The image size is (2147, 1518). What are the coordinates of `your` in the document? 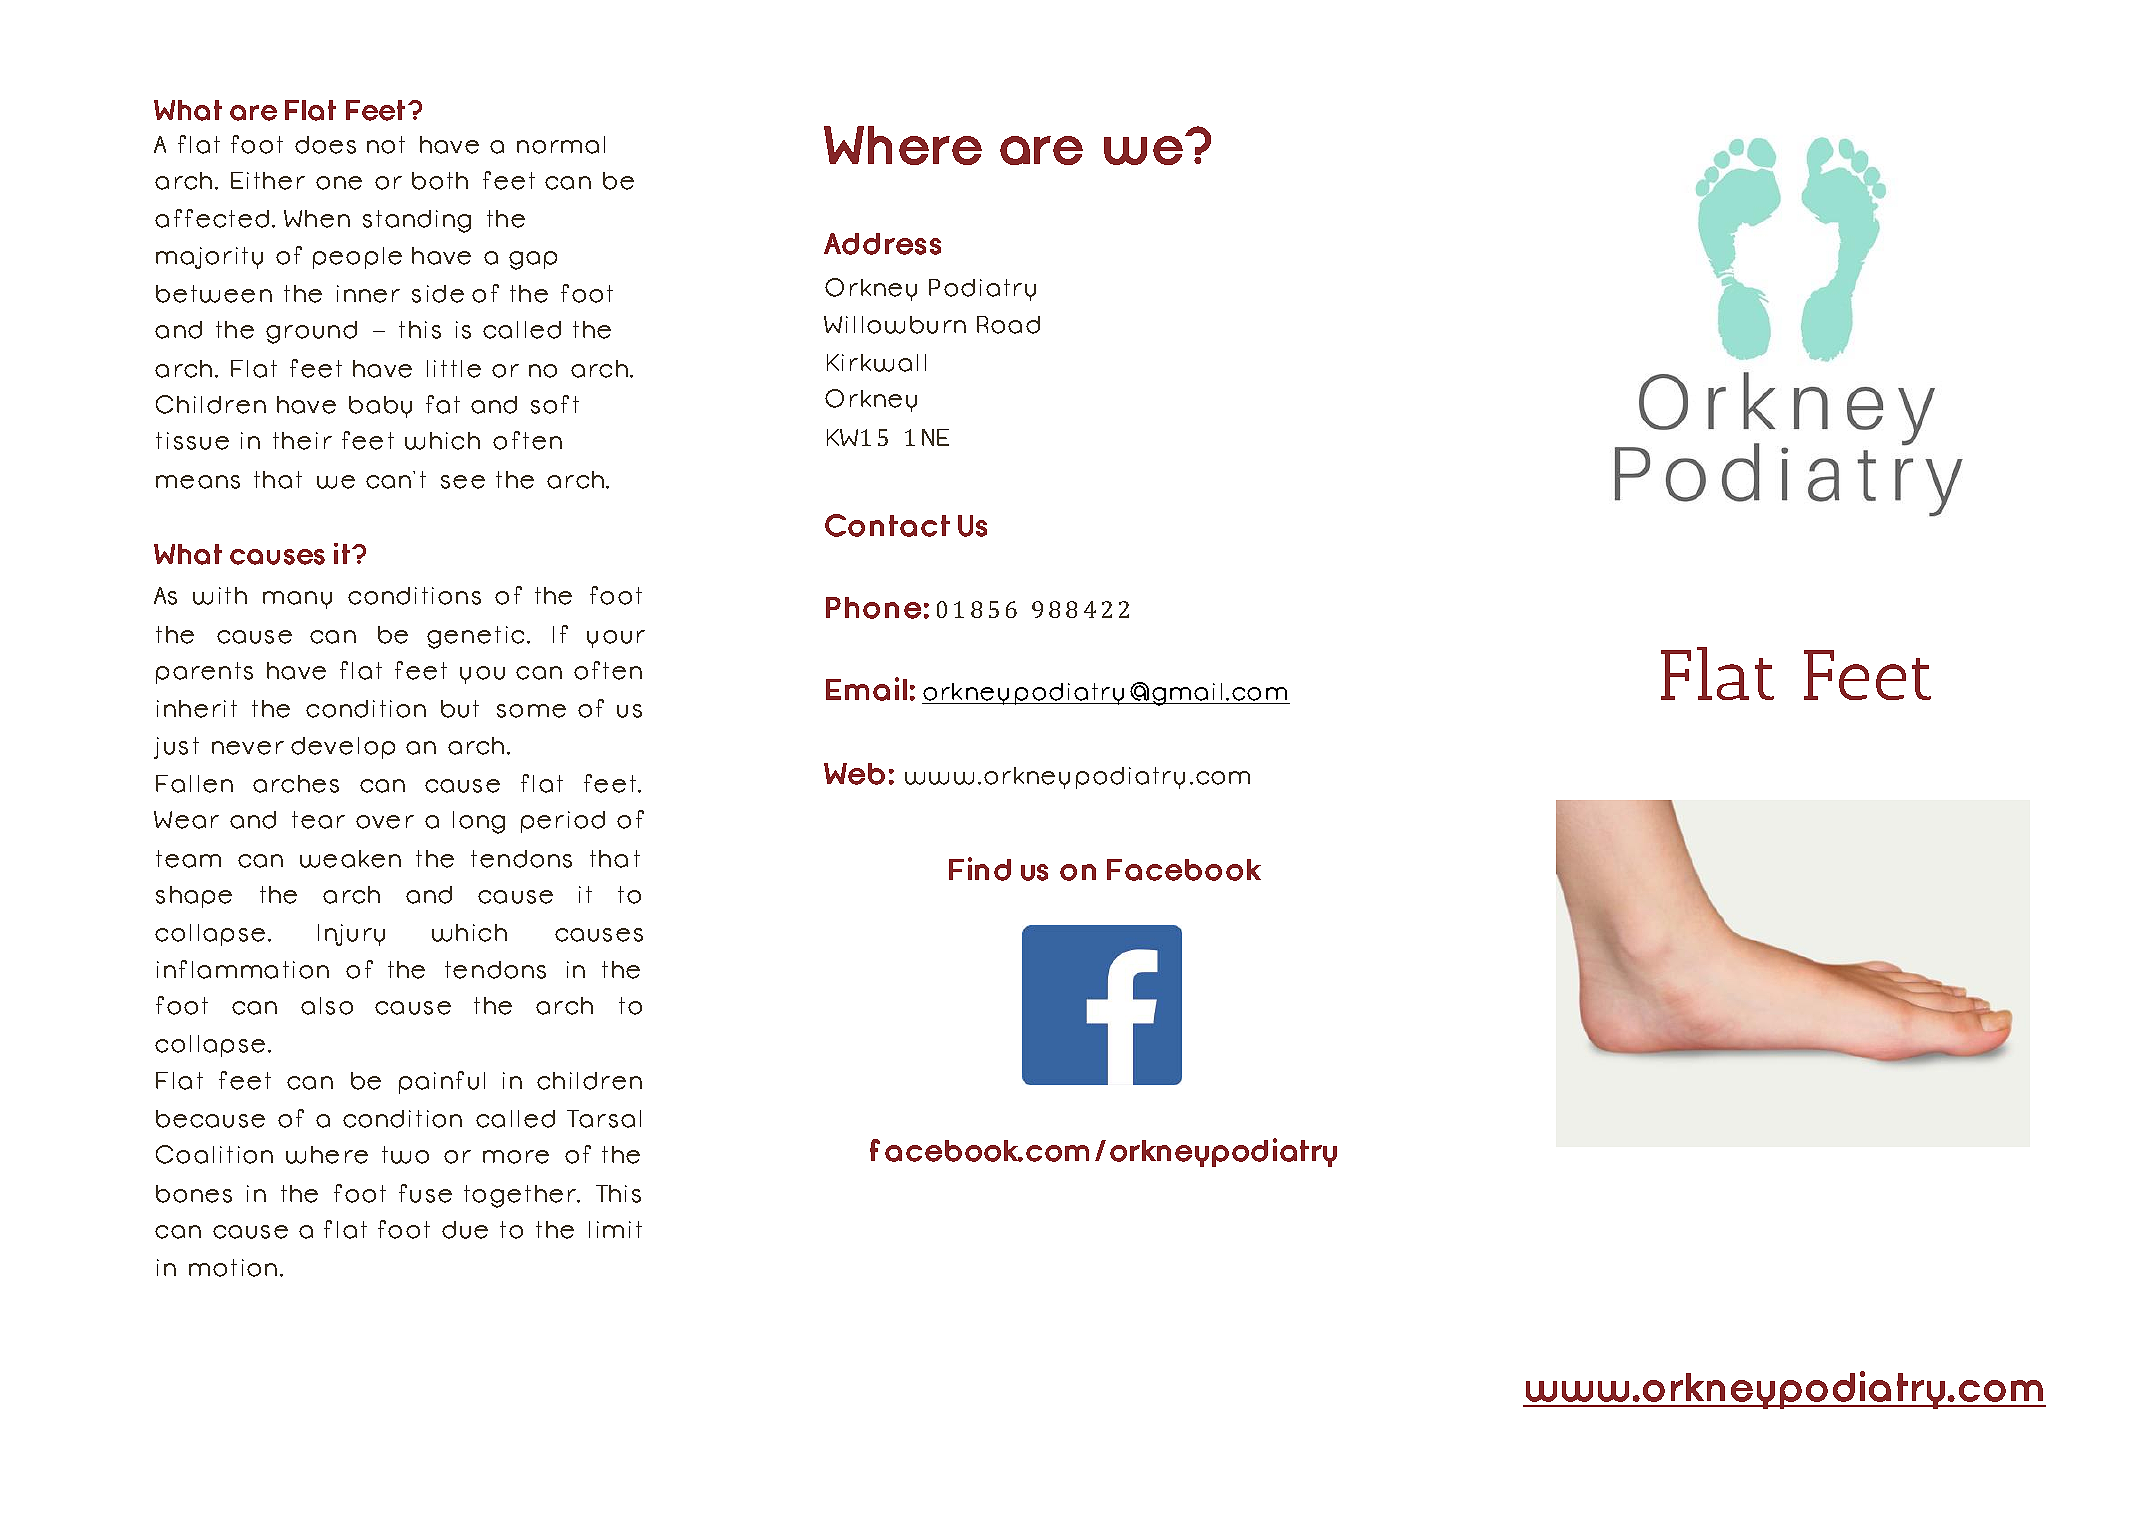 It's located at (616, 639).
